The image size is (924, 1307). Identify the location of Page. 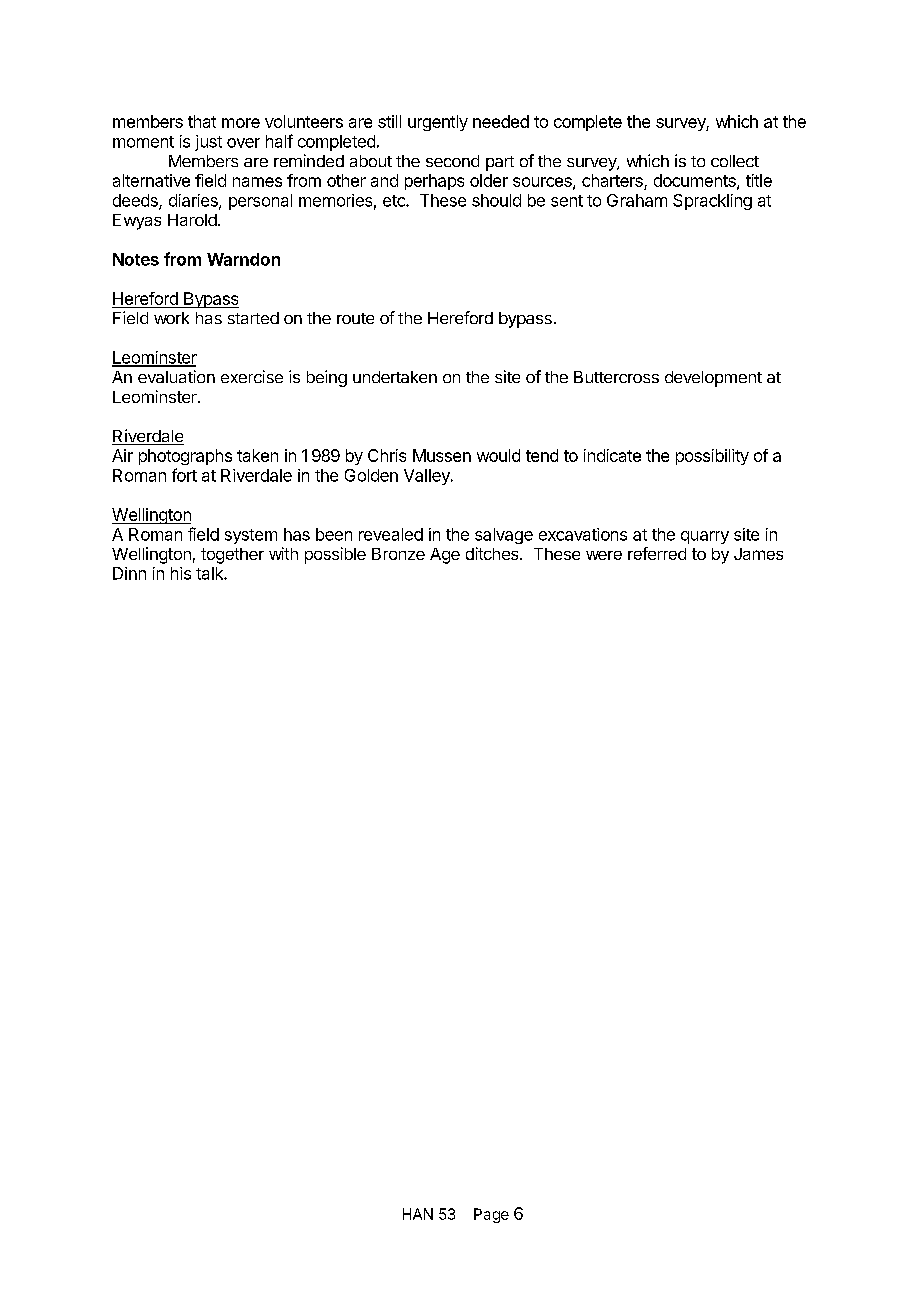
(491, 1215).
